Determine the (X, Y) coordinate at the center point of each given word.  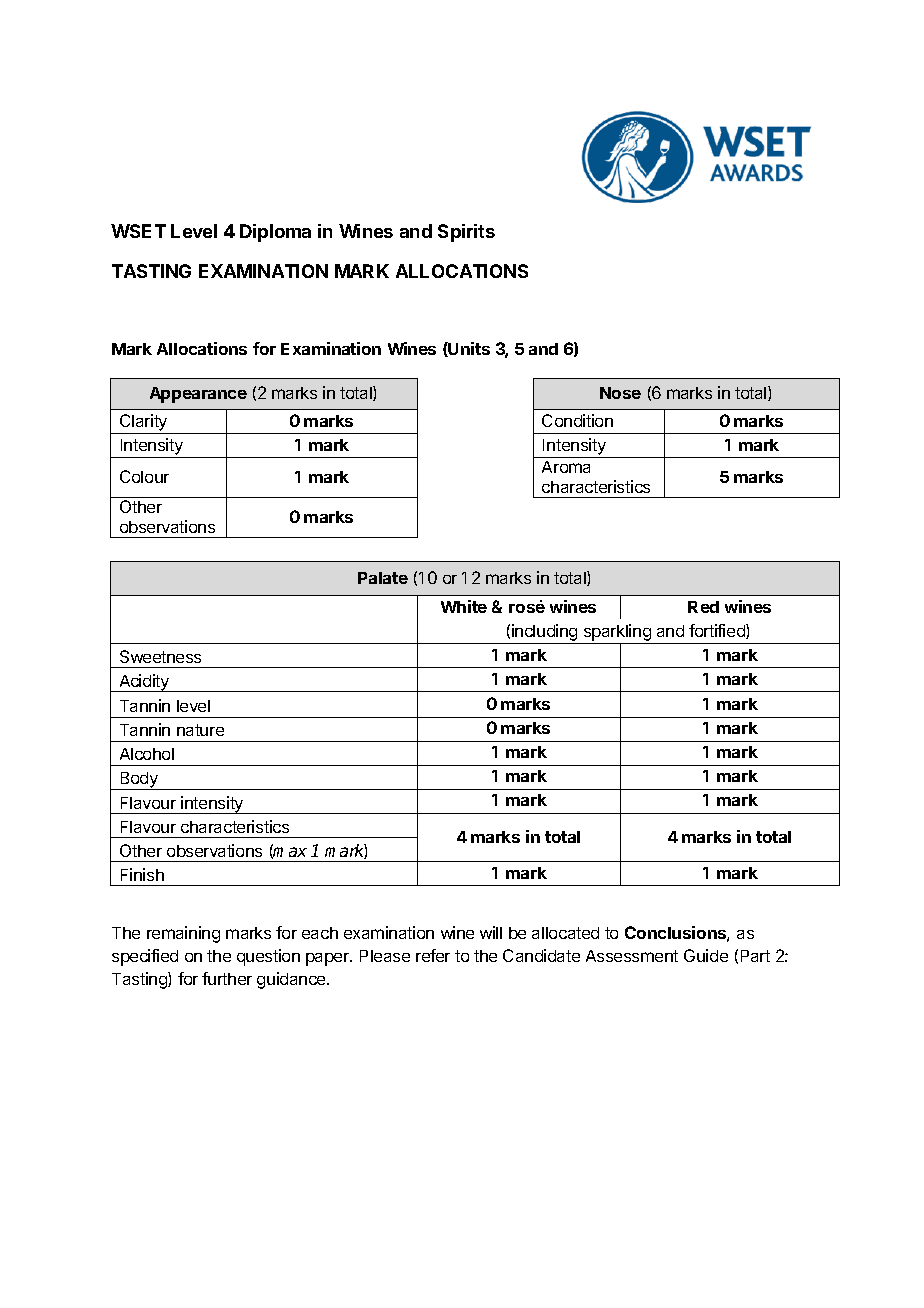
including (545, 634)
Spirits (466, 233)
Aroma (566, 467)
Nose (620, 393)
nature (200, 730)
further (227, 978)
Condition (577, 420)
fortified (718, 631)
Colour (144, 476)
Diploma (275, 233)
